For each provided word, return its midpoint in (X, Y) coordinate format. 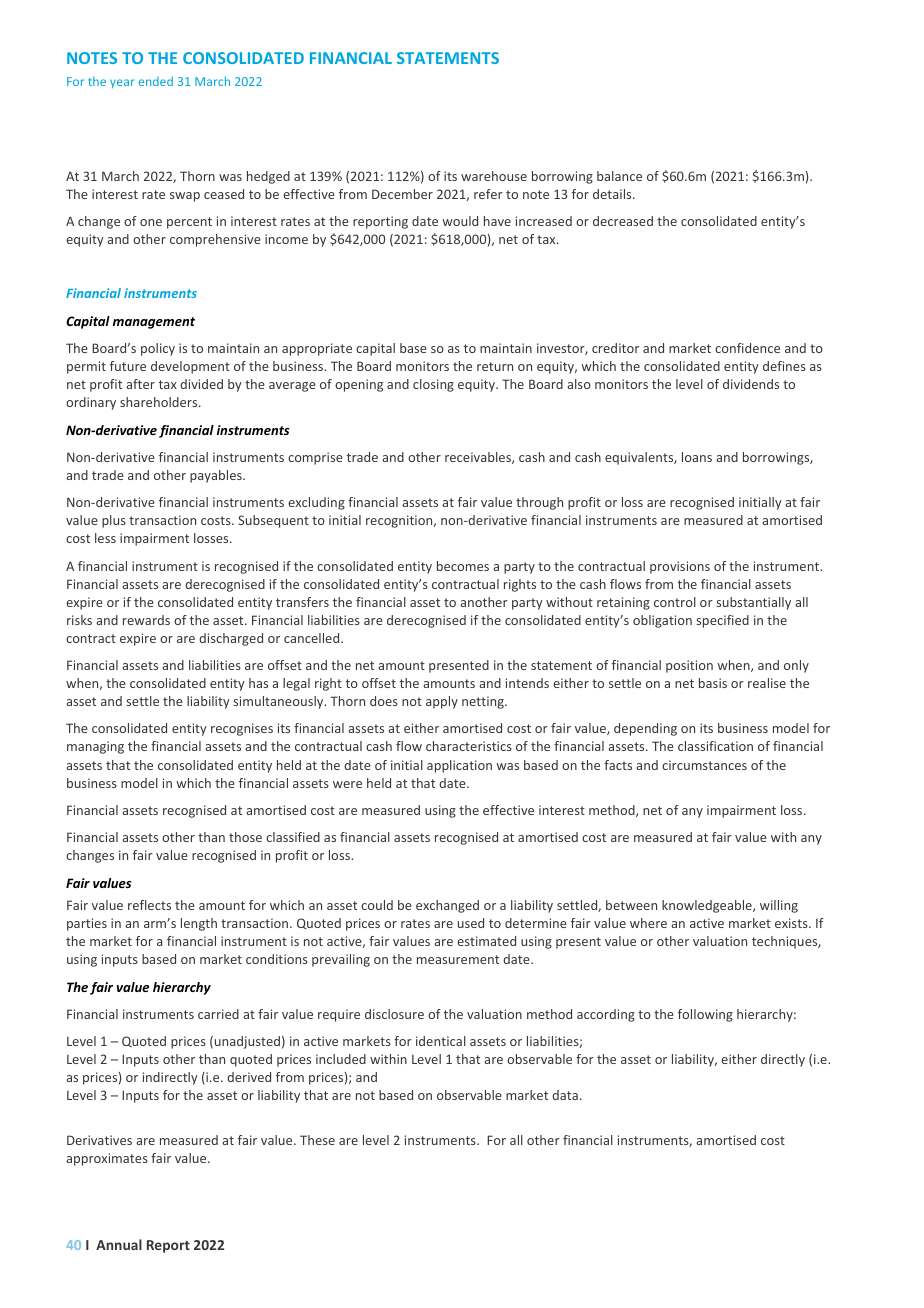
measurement (458, 959)
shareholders (160, 402)
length (199, 924)
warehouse (494, 176)
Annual (119, 1244)
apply (442, 702)
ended (156, 81)
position (689, 666)
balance (619, 176)
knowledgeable (708, 906)
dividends (751, 384)
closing (433, 385)
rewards (146, 620)
